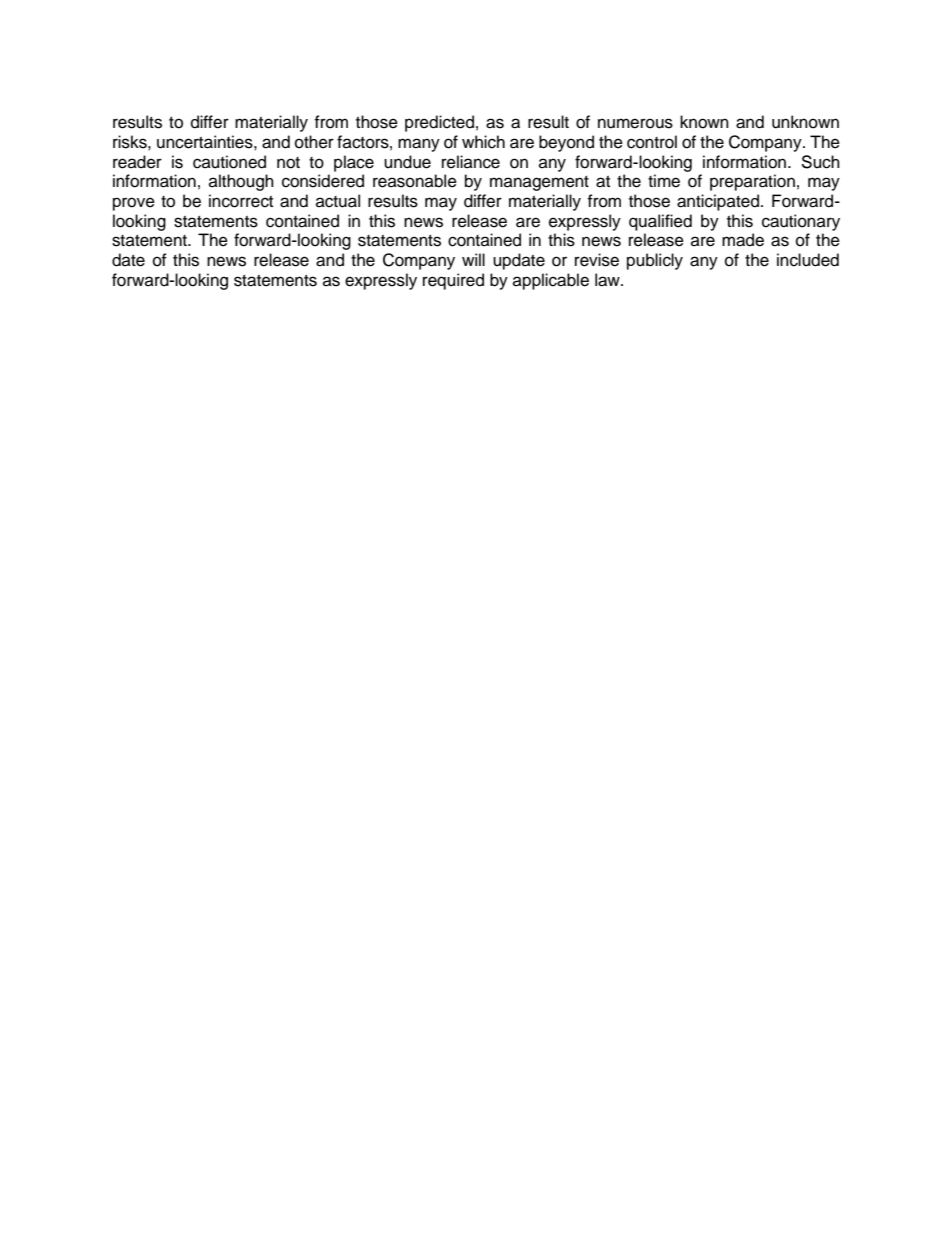 The width and height of the screenshot is (952, 1233). I want to click on other, so click(314, 142).
